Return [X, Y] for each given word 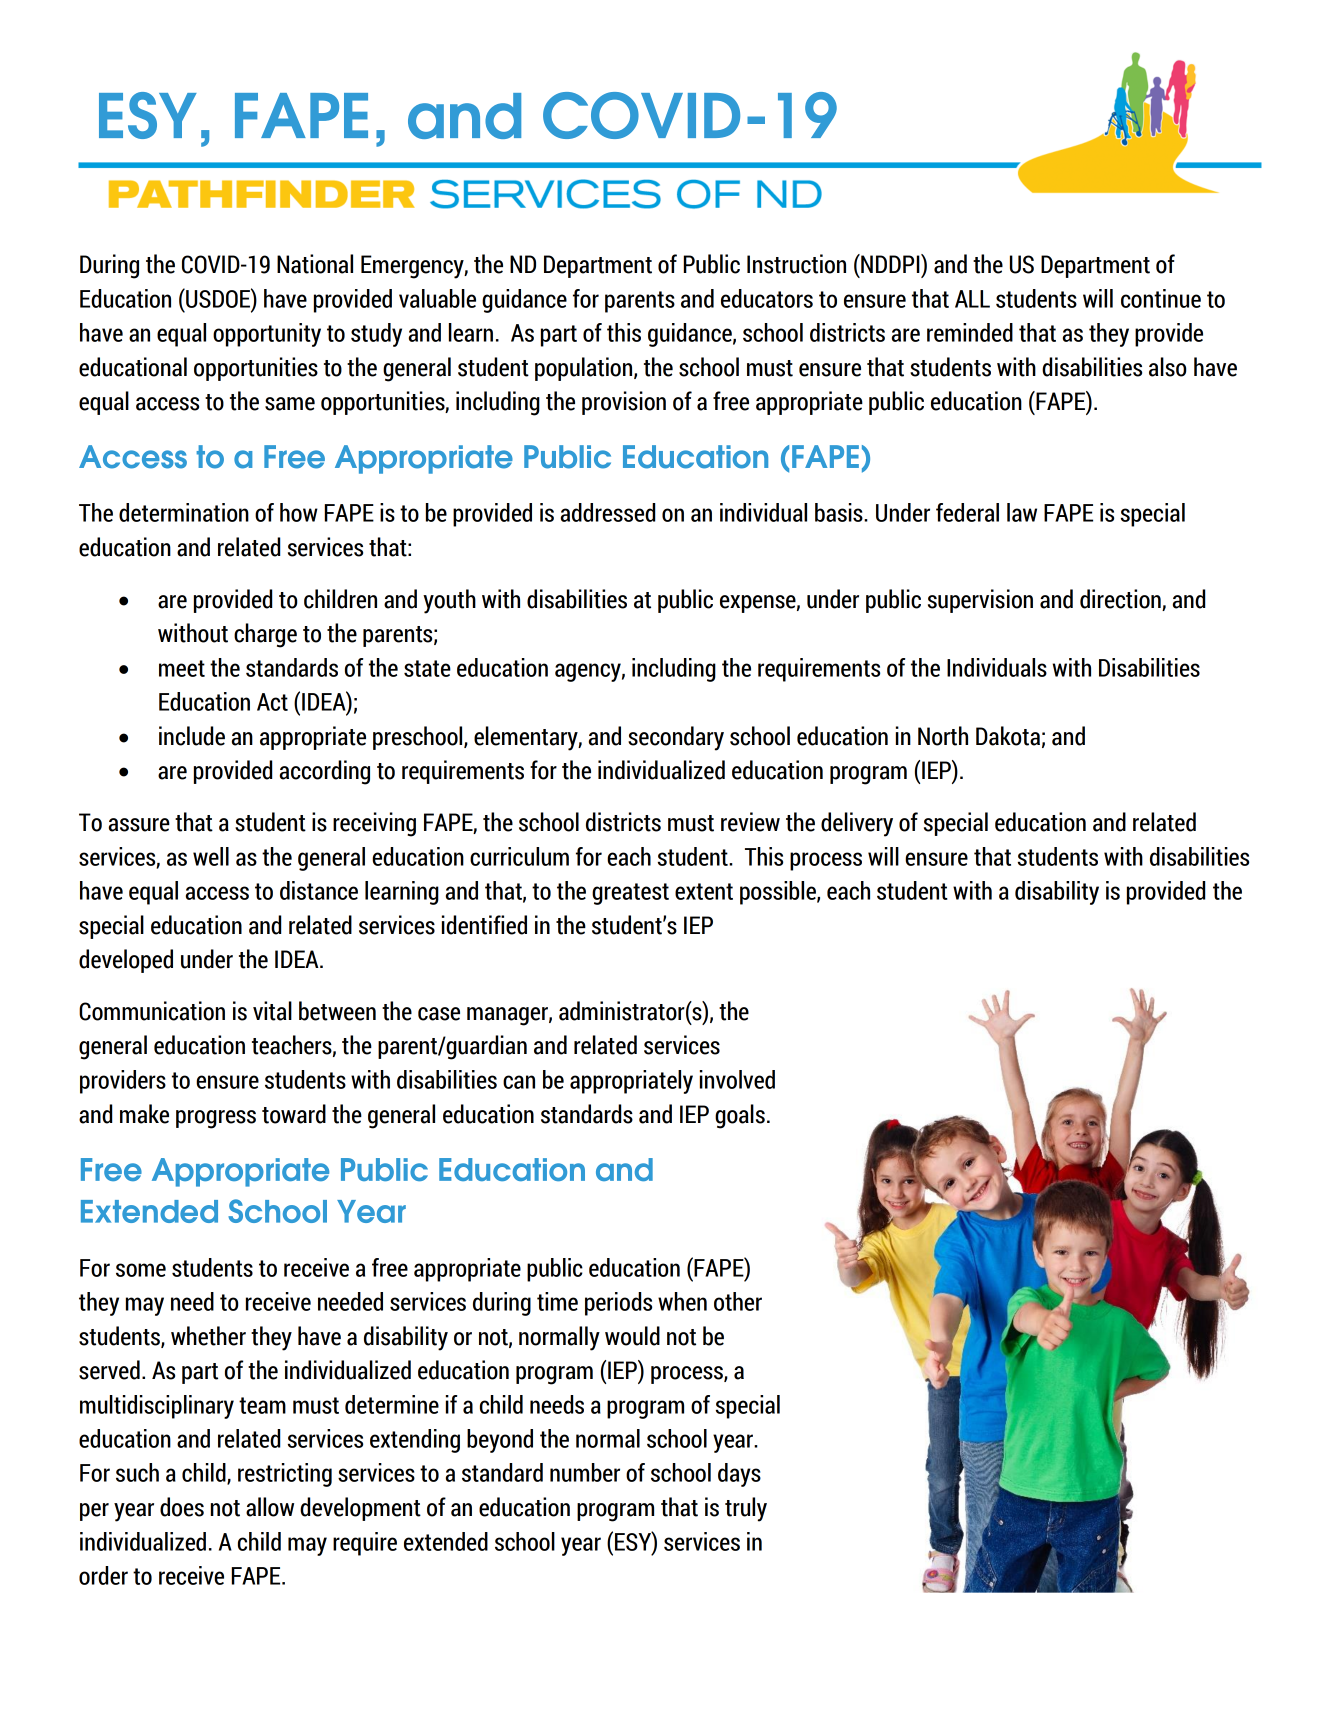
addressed [608, 512]
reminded [970, 332]
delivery [857, 824]
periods [618, 1304]
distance [319, 890]
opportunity [267, 335]
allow [270, 1507]
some [141, 1270]
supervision [980, 601]
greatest [630, 894]
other [738, 1301]
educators [767, 298]
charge [265, 635]
